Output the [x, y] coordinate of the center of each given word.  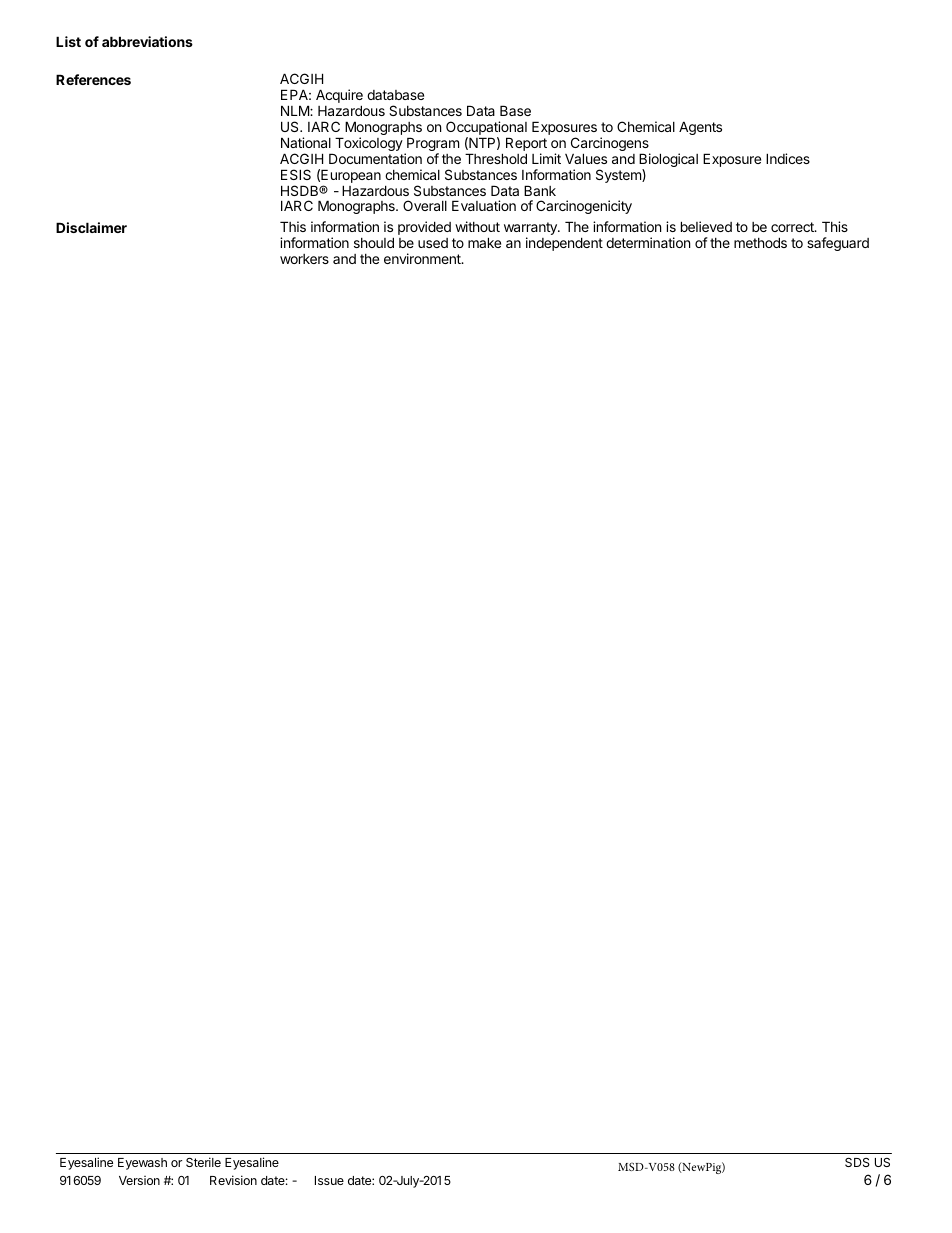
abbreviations [147, 41]
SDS [857, 1162]
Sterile [203, 1162]
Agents [700, 128]
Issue [329, 1180]
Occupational [486, 129]
